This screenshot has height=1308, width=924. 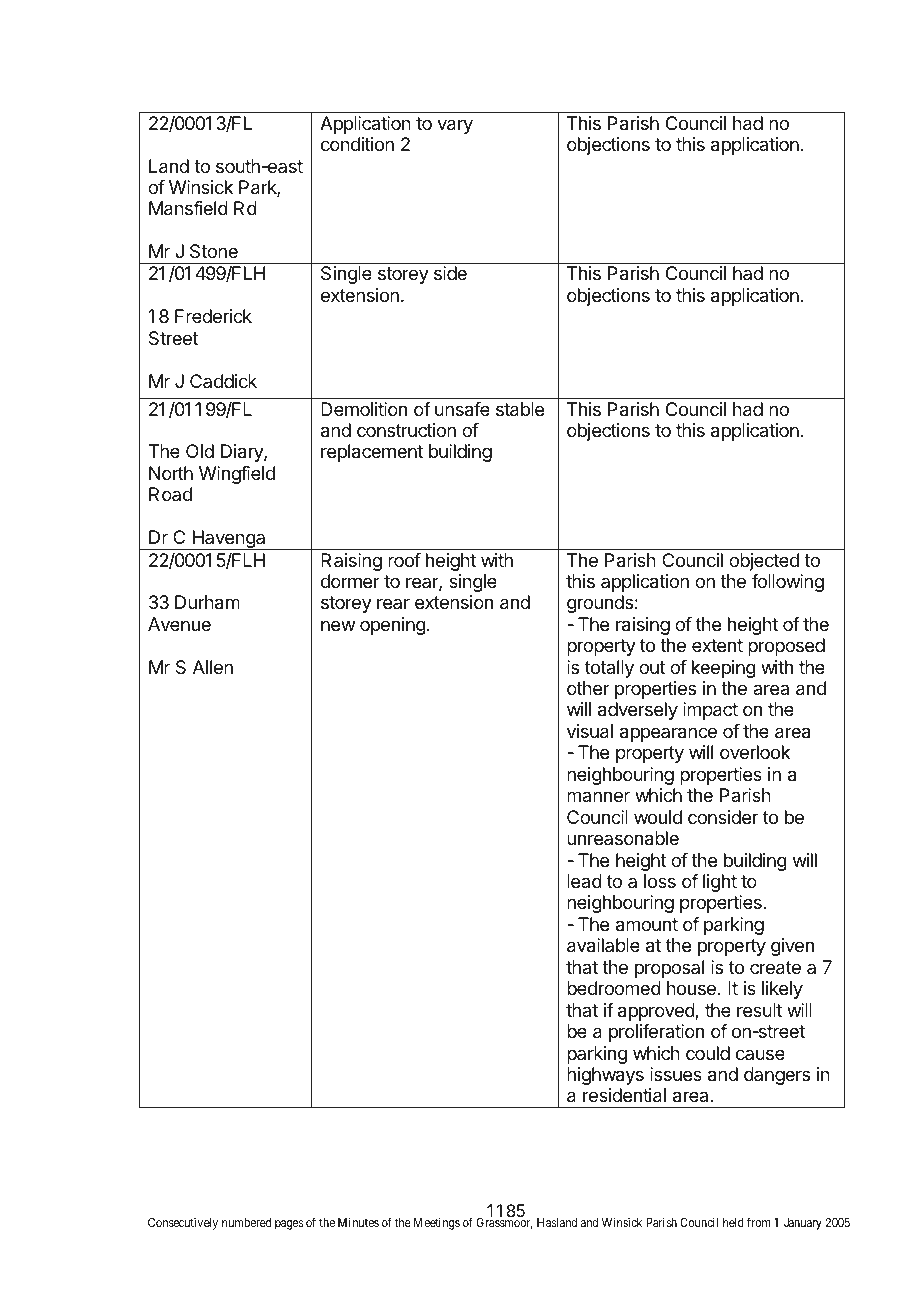 I want to click on Allen, so click(x=213, y=667).
